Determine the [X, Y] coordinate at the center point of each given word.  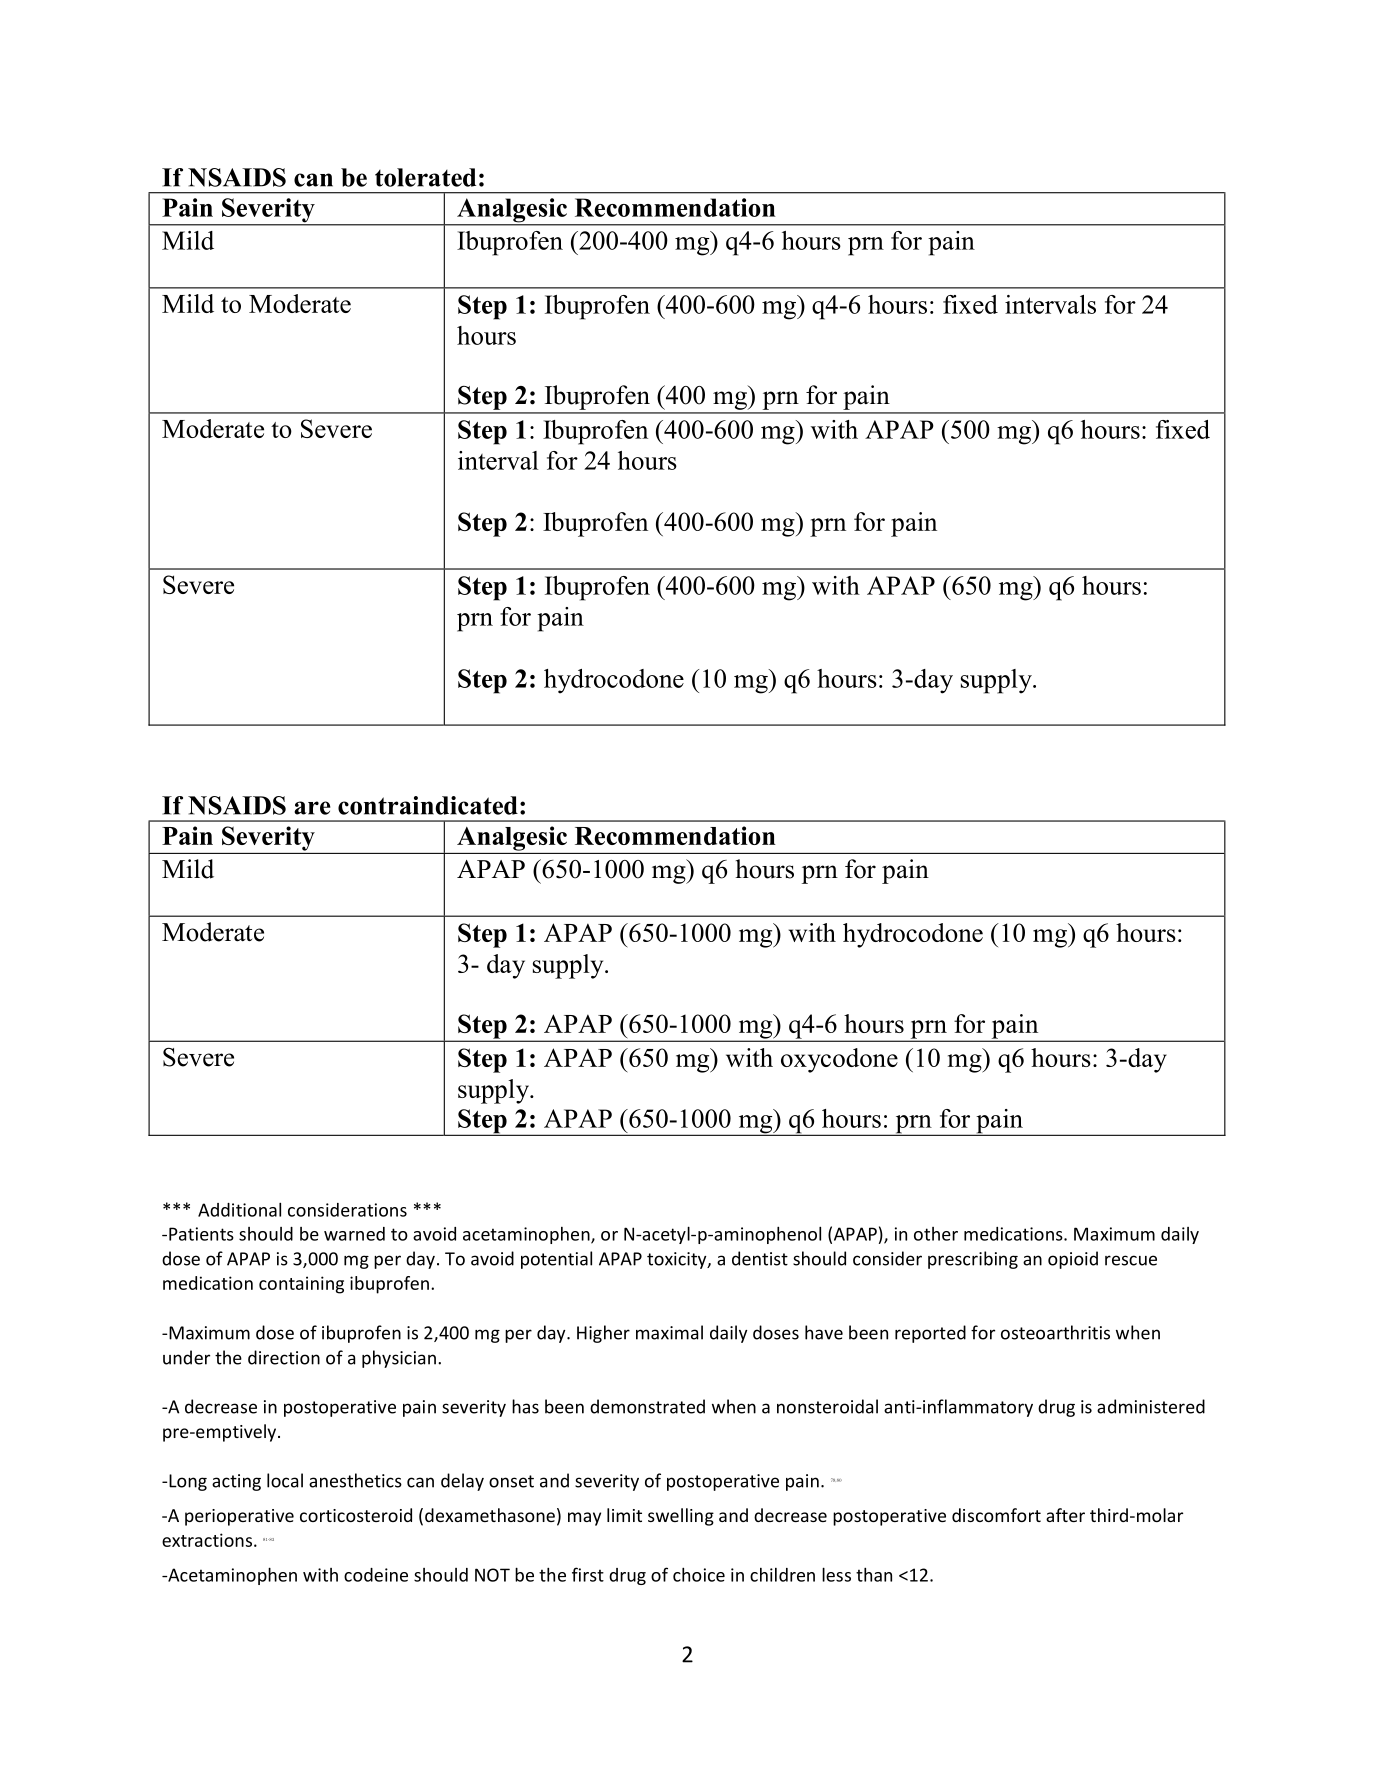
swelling [681, 1517]
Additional [239, 1209]
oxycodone [839, 1060]
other [936, 1234]
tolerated [425, 177]
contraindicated [428, 805]
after [1065, 1515]
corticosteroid [356, 1515]
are [312, 808]
